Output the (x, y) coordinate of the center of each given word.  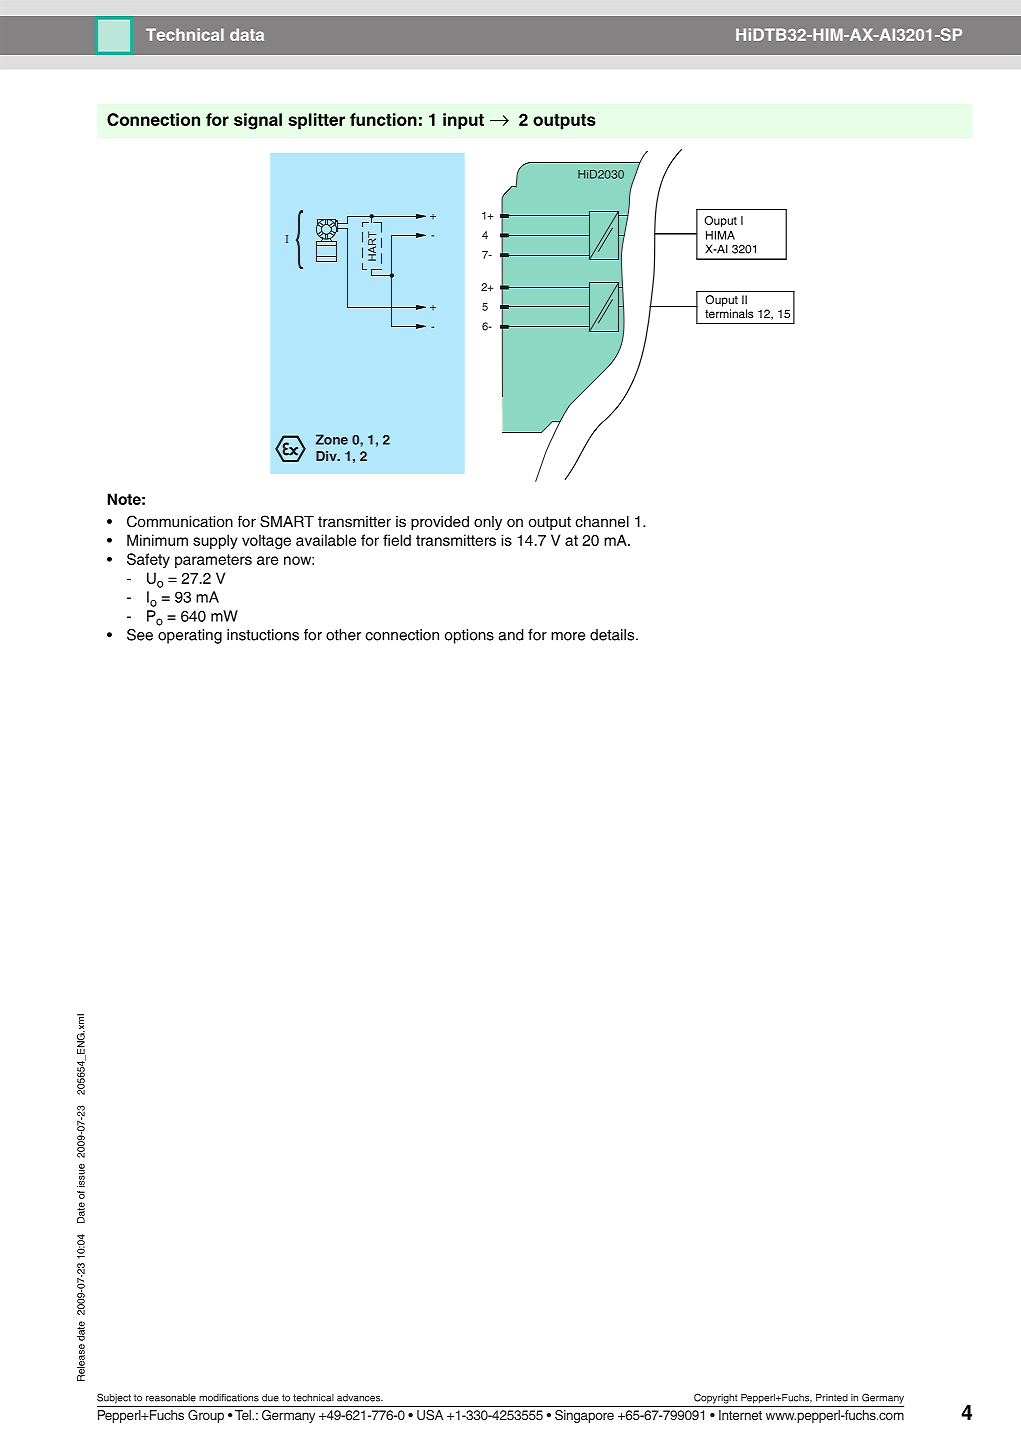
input (463, 121)
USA (430, 1415)
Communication (180, 521)
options (469, 636)
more (568, 636)
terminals (729, 313)
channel (602, 522)
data (247, 34)
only (488, 523)
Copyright (716, 1398)
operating (190, 636)
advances (360, 1398)
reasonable (171, 1398)
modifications (229, 1398)
